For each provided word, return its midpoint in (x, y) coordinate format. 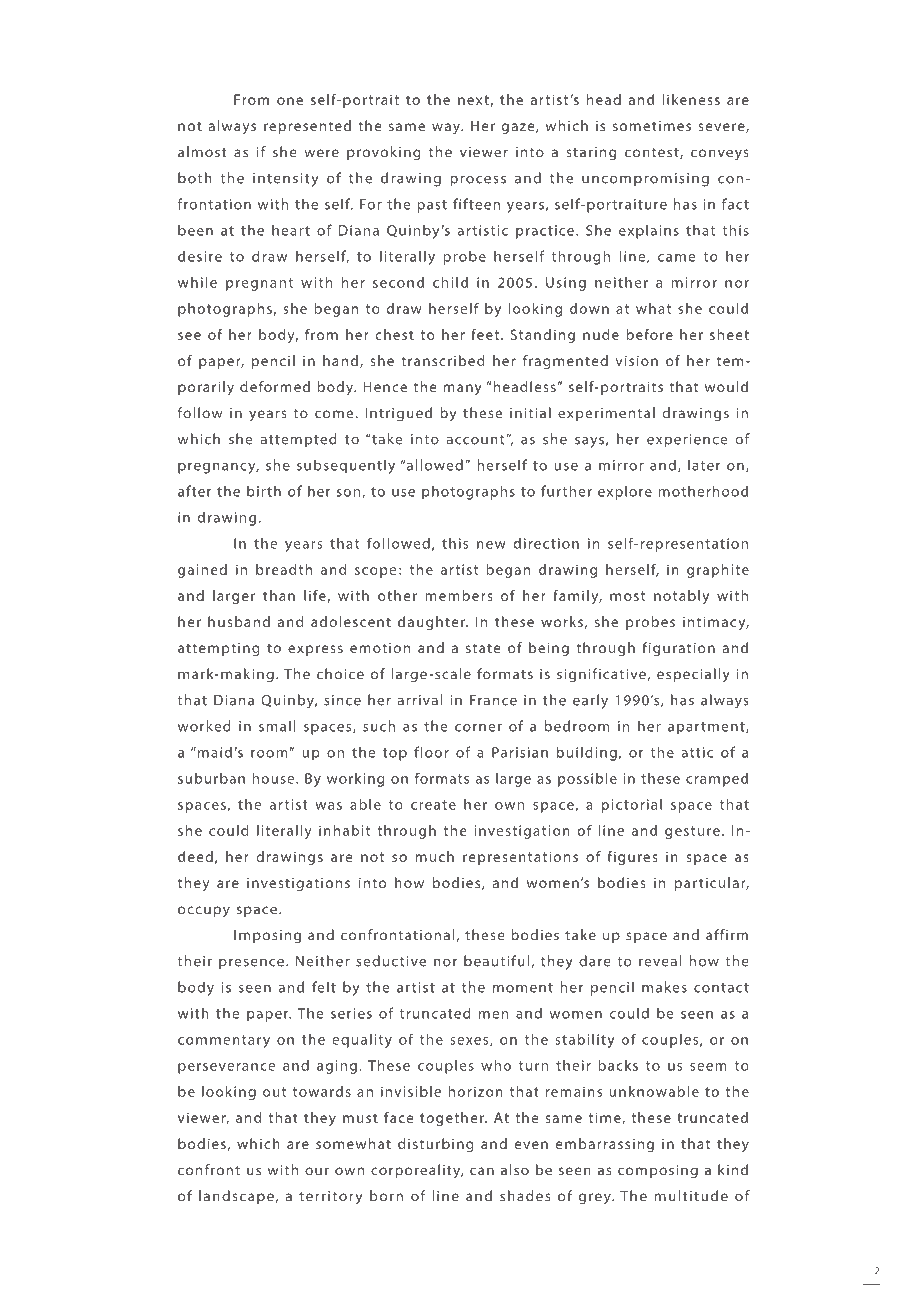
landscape (236, 1197)
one (290, 101)
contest (653, 153)
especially (693, 675)
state (483, 648)
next (473, 100)
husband (239, 621)
